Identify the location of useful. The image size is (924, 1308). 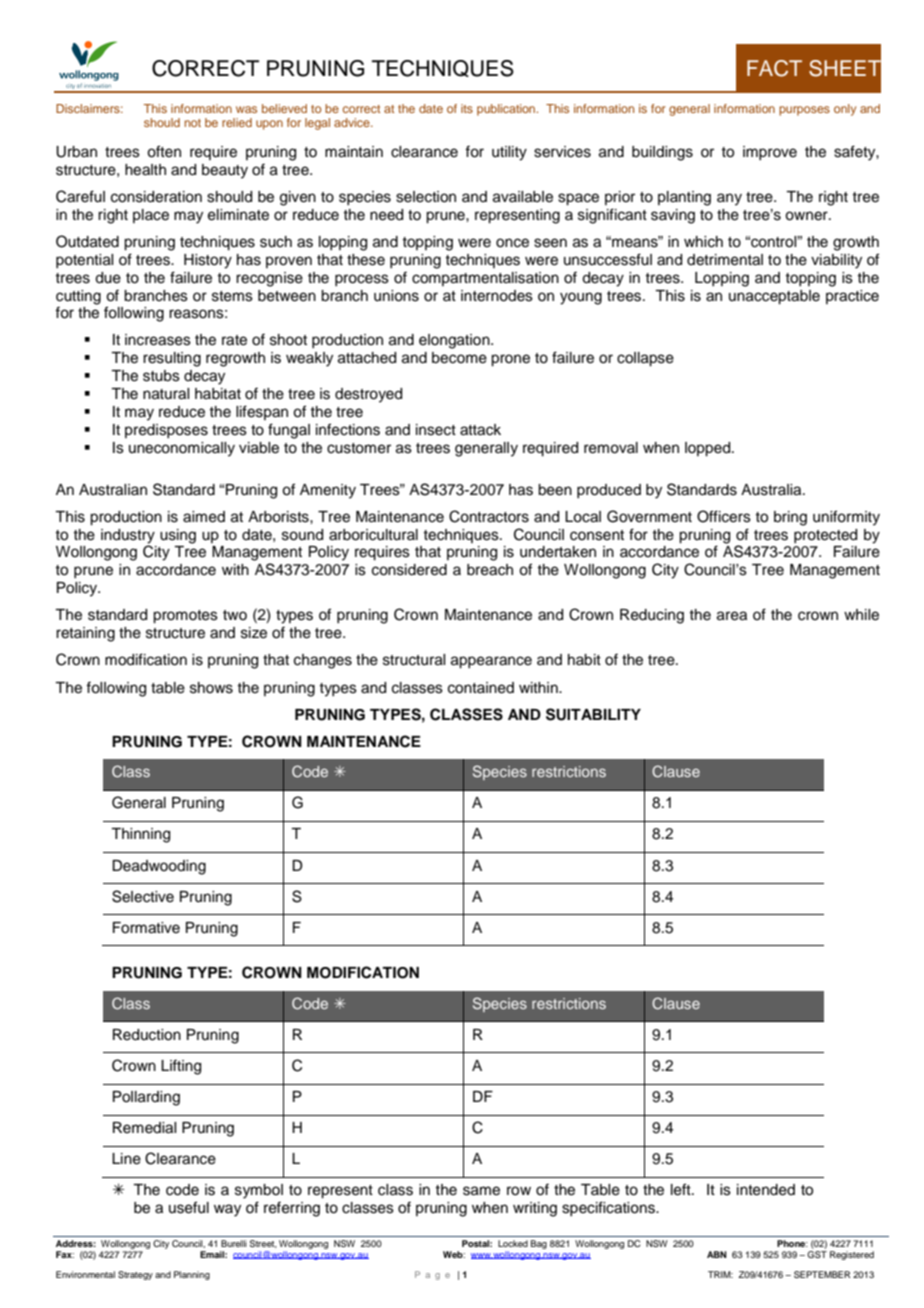
(189, 1207).
